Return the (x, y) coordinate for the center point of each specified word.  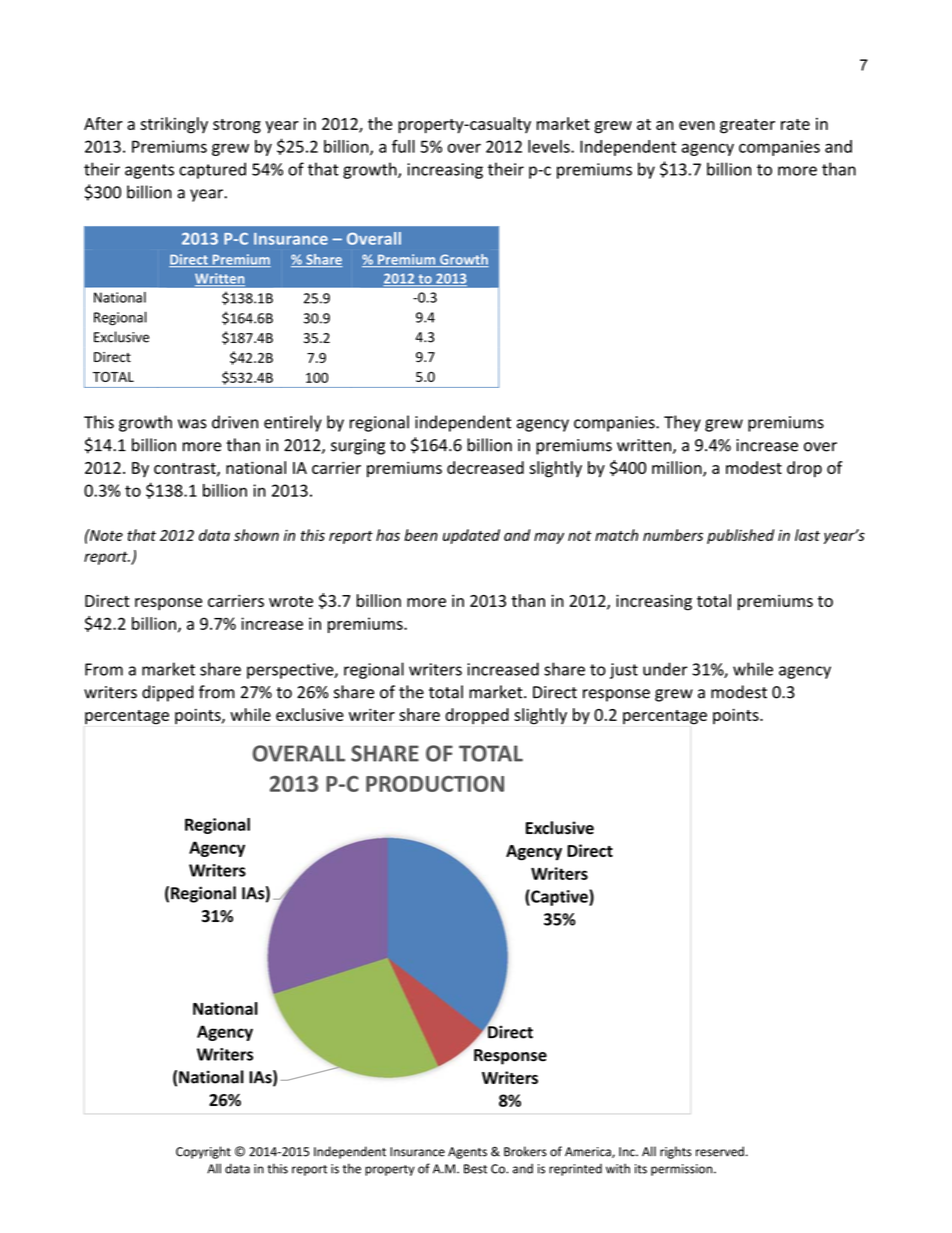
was (192, 424)
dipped (168, 693)
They (682, 423)
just (624, 671)
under (665, 669)
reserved (720, 1151)
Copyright (203, 1152)
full (403, 146)
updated (471, 536)
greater (747, 126)
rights (675, 1152)
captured (212, 170)
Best (475, 1169)
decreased (485, 467)
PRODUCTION (435, 783)
